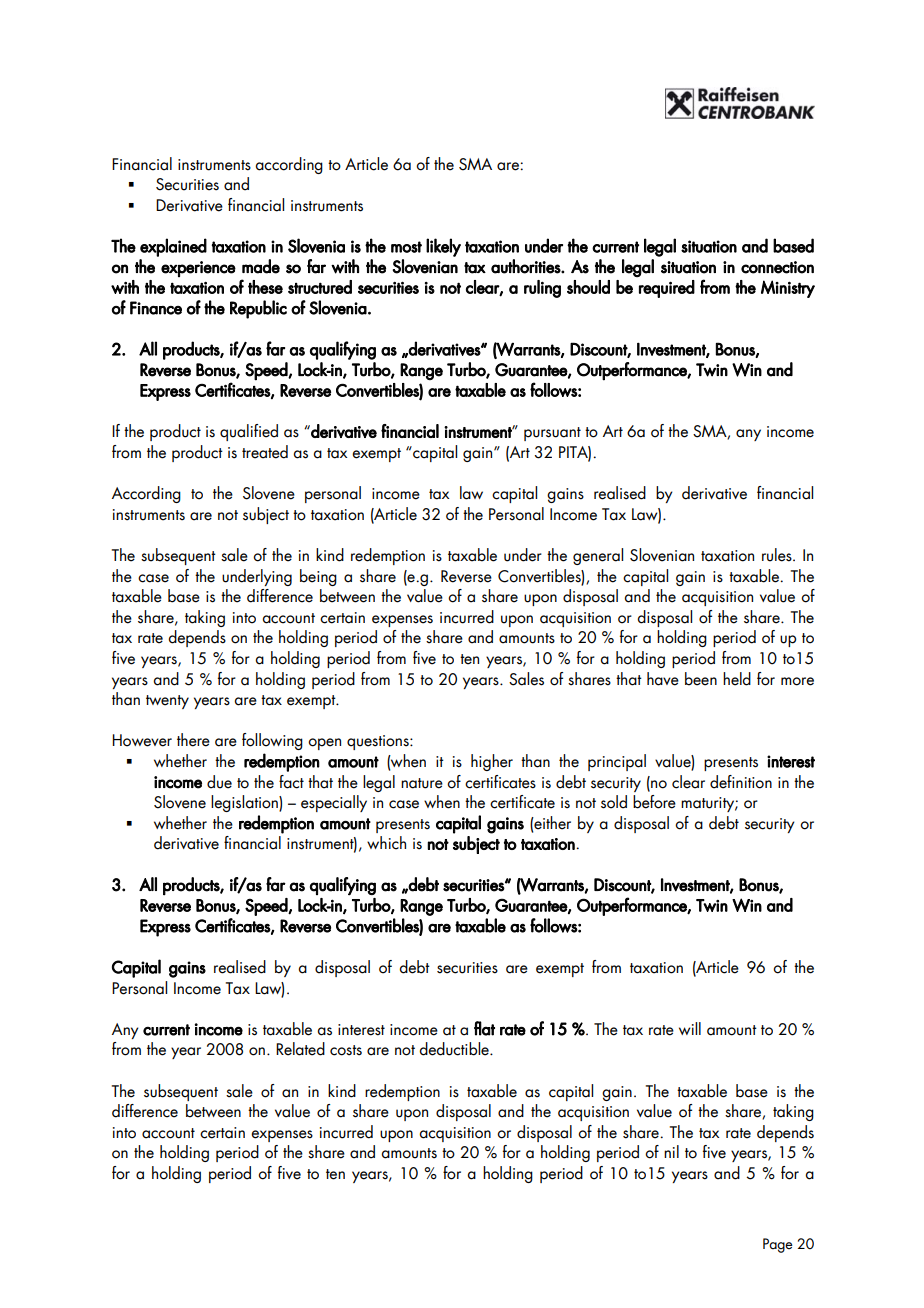 The width and height of the page is (924, 1308). Describe the element at coordinates (300, 1049) in the page. I see `Related` at that location.
